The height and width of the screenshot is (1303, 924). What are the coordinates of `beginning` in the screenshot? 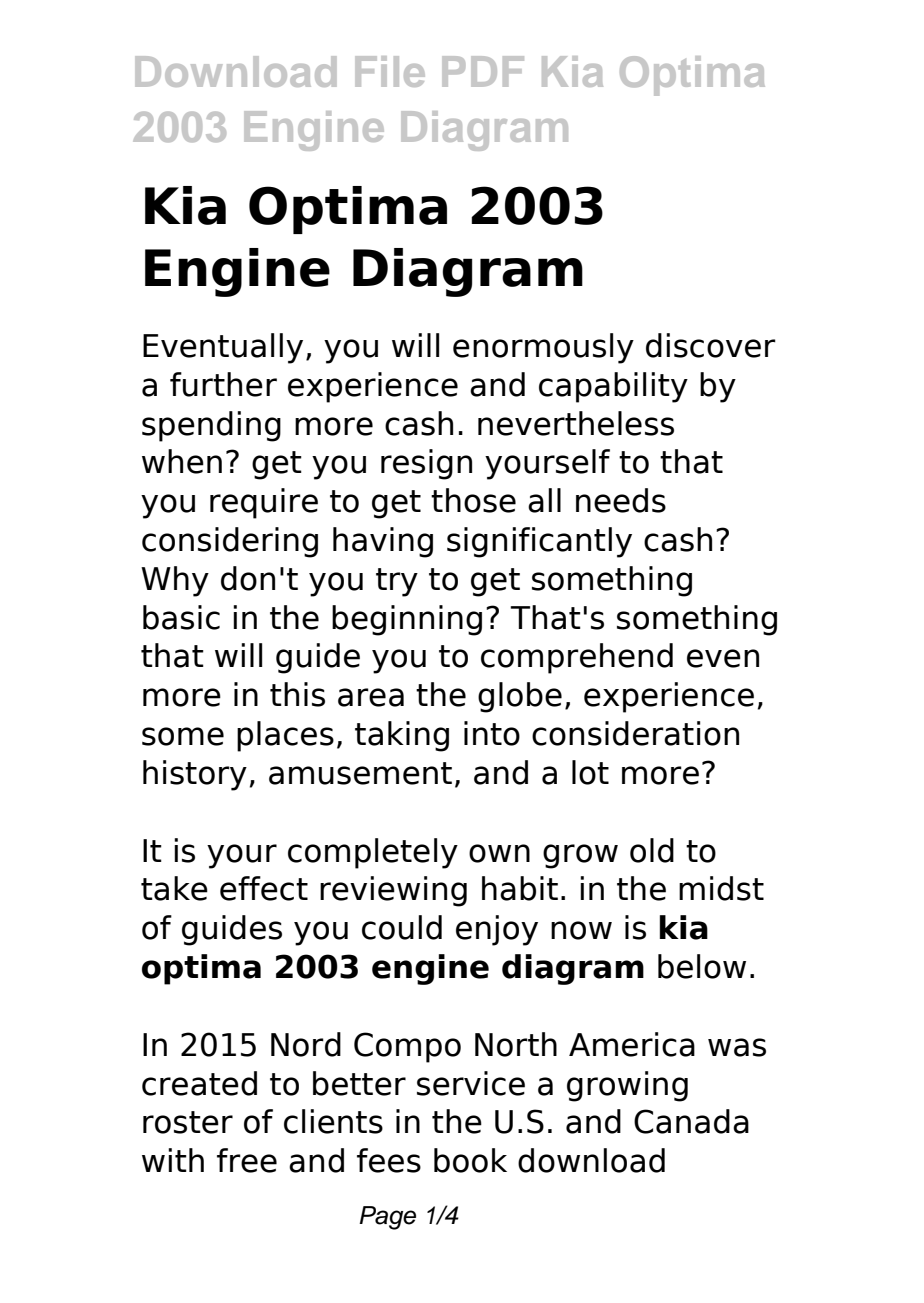 It's located at (407, 620).
